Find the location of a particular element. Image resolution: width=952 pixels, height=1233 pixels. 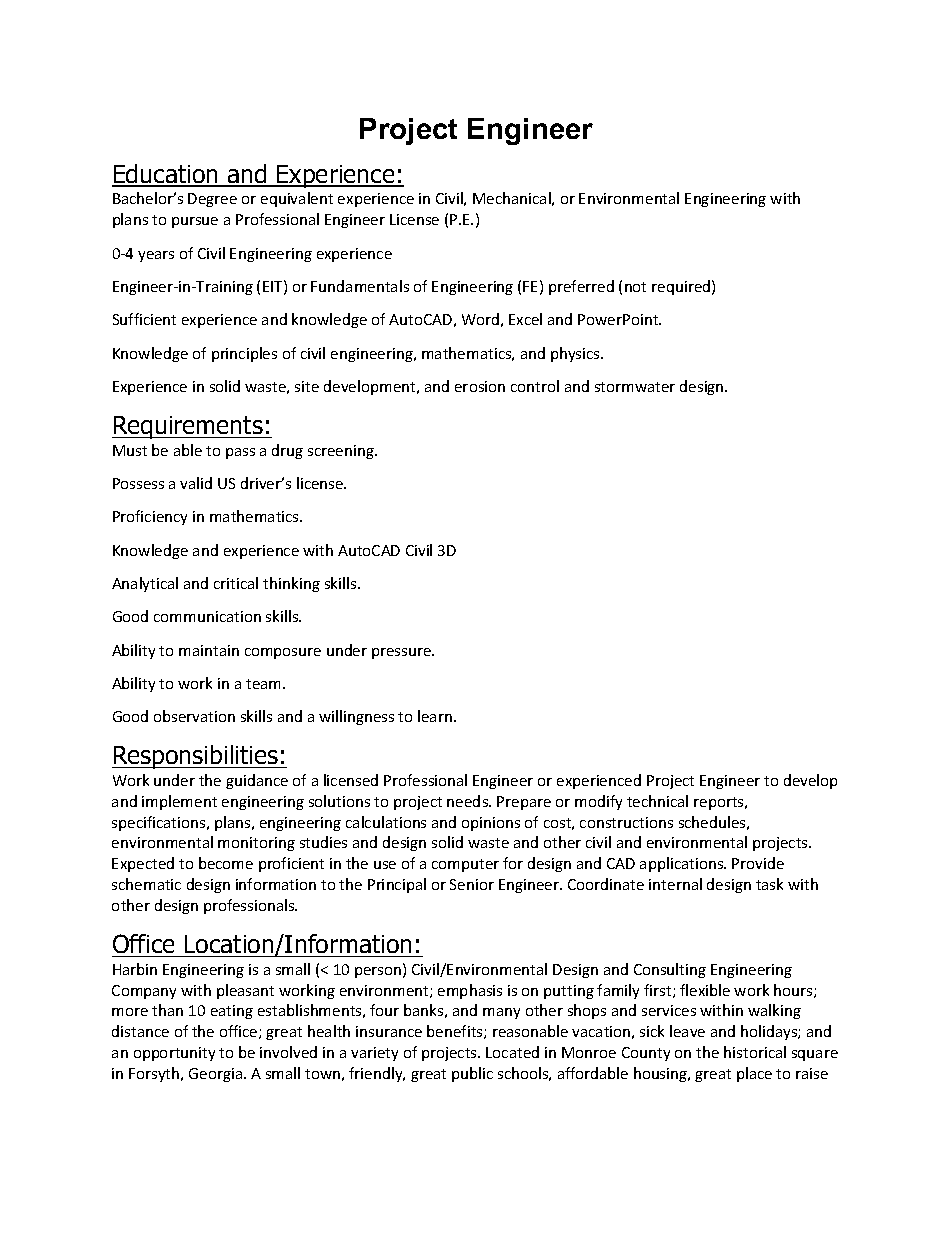

technical is located at coordinates (657, 801).
